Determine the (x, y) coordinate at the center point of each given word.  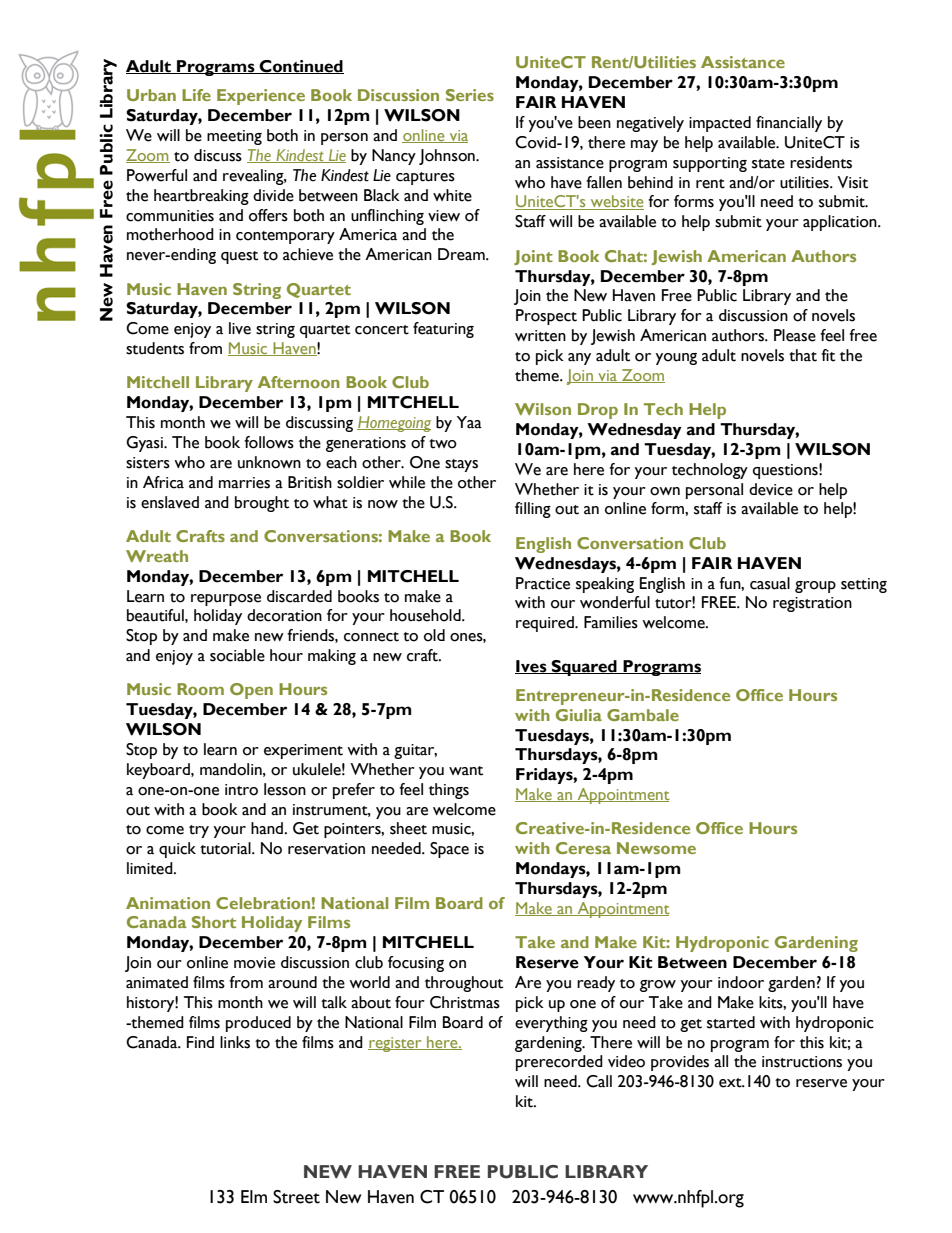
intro (241, 790)
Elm (254, 1196)
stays (461, 465)
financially (789, 124)
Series (470, 95)
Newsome (656, 848)
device (771, 489)
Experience (261, 97)
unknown (269, 462)
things (449, 791)
